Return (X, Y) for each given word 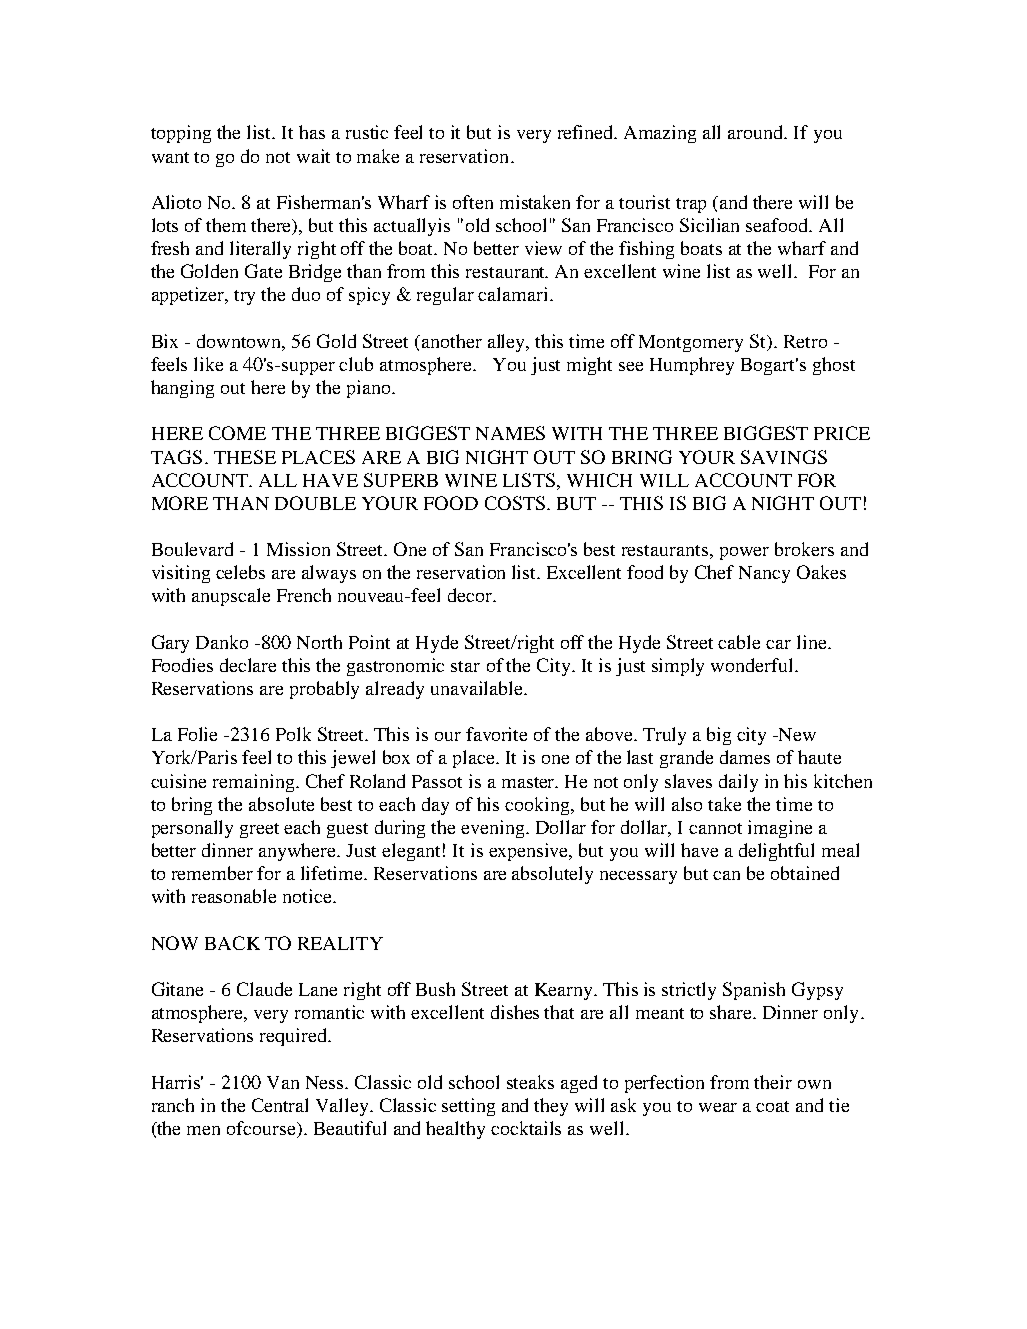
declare (248, 665)
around (757, 132)
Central (280, 1105)
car (778, 644)
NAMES (510, 433)
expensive (530, 852)
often (473, 202)
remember (212, 873)
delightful (776, 852)
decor (471, 595)
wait (313, 156)
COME (237, 433)
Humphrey (692, 366)
